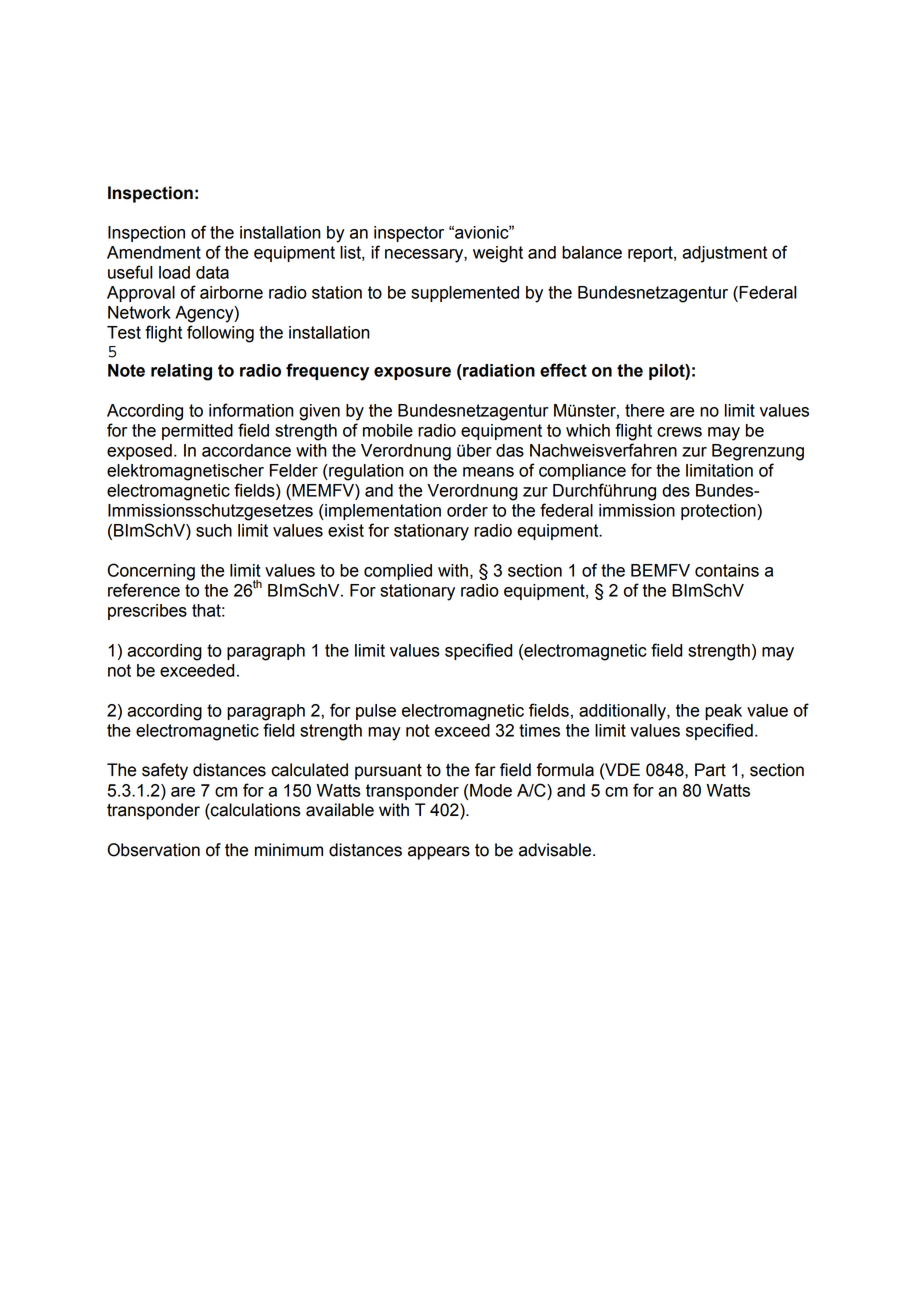  I want to click on complied, so click(398, 572).
